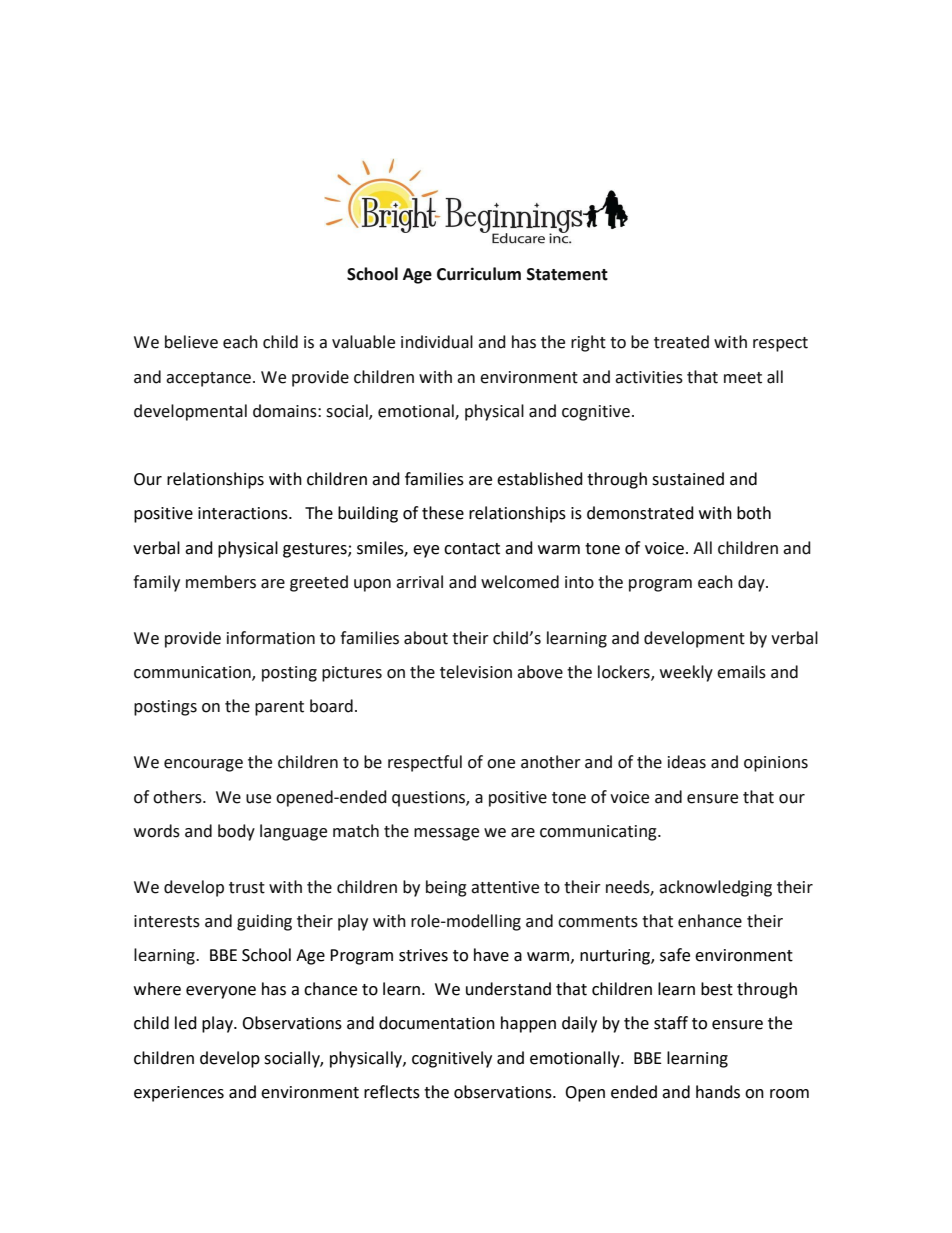  What do you see at coordinates (479, 274) in the screenshot?
I see `Curriculum` at bounding box center [479, 274].
